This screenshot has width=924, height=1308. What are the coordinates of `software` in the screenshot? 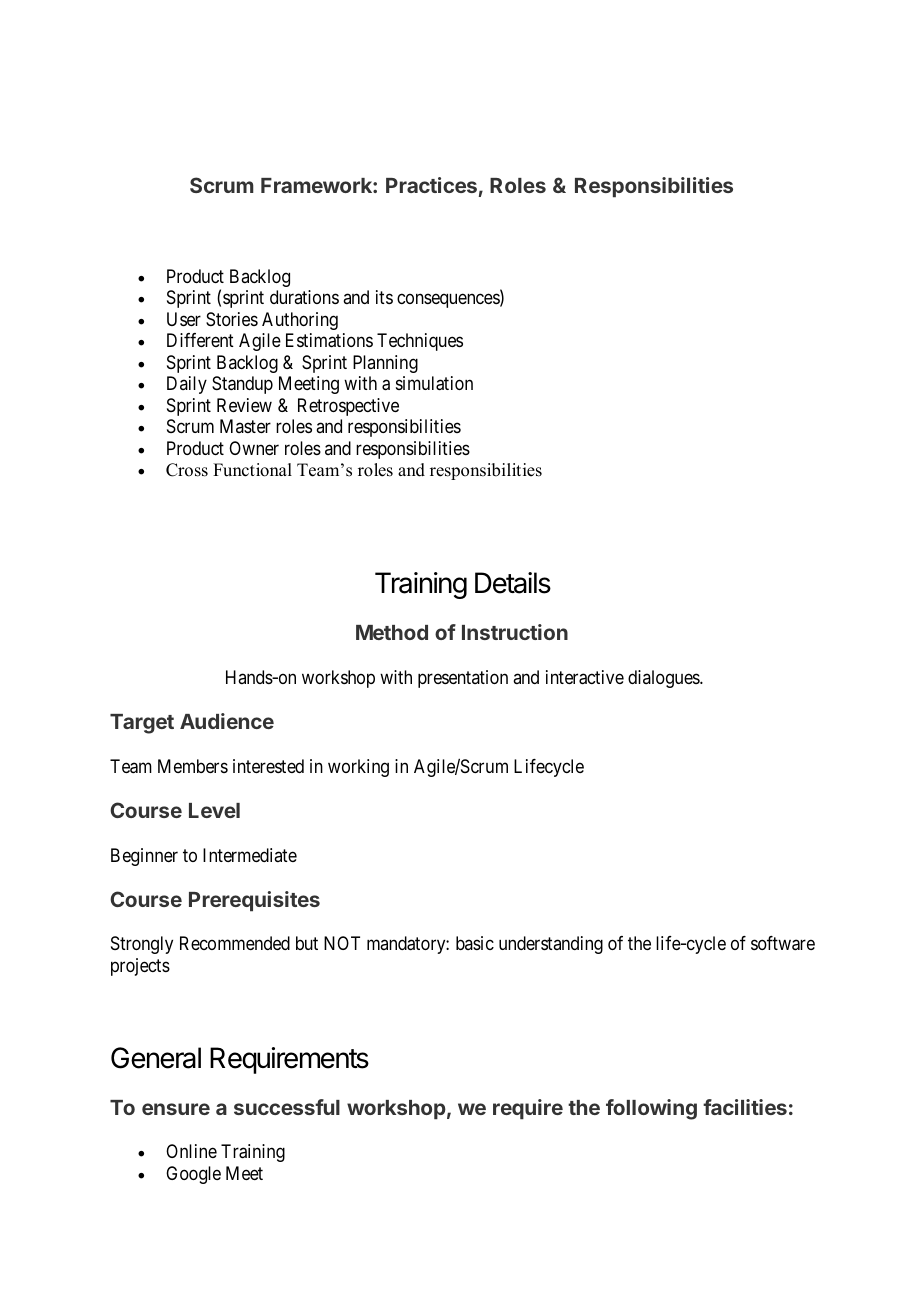 It's located at (783, 943).
